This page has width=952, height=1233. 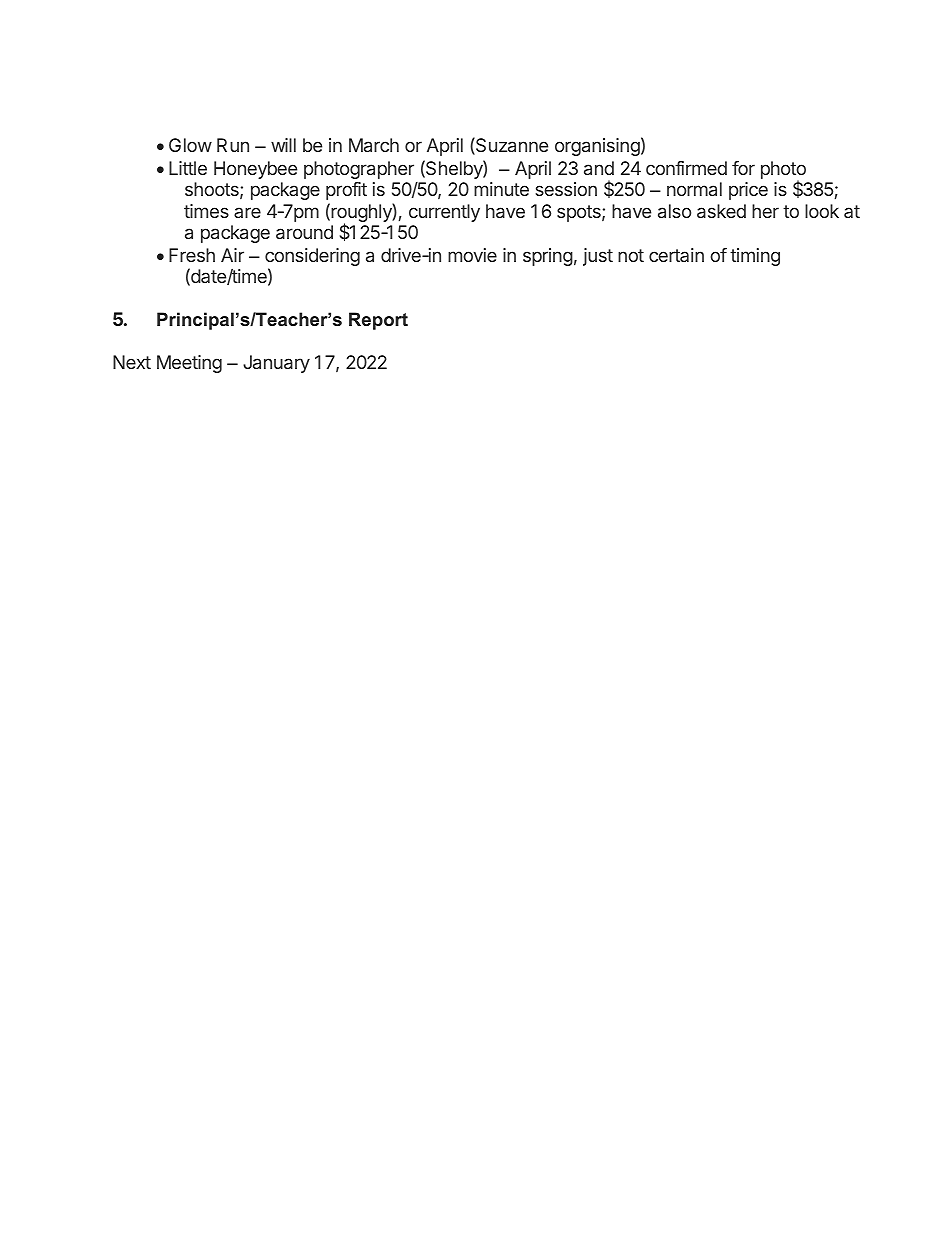 I want to click on March, so click(x=374, y=145).
